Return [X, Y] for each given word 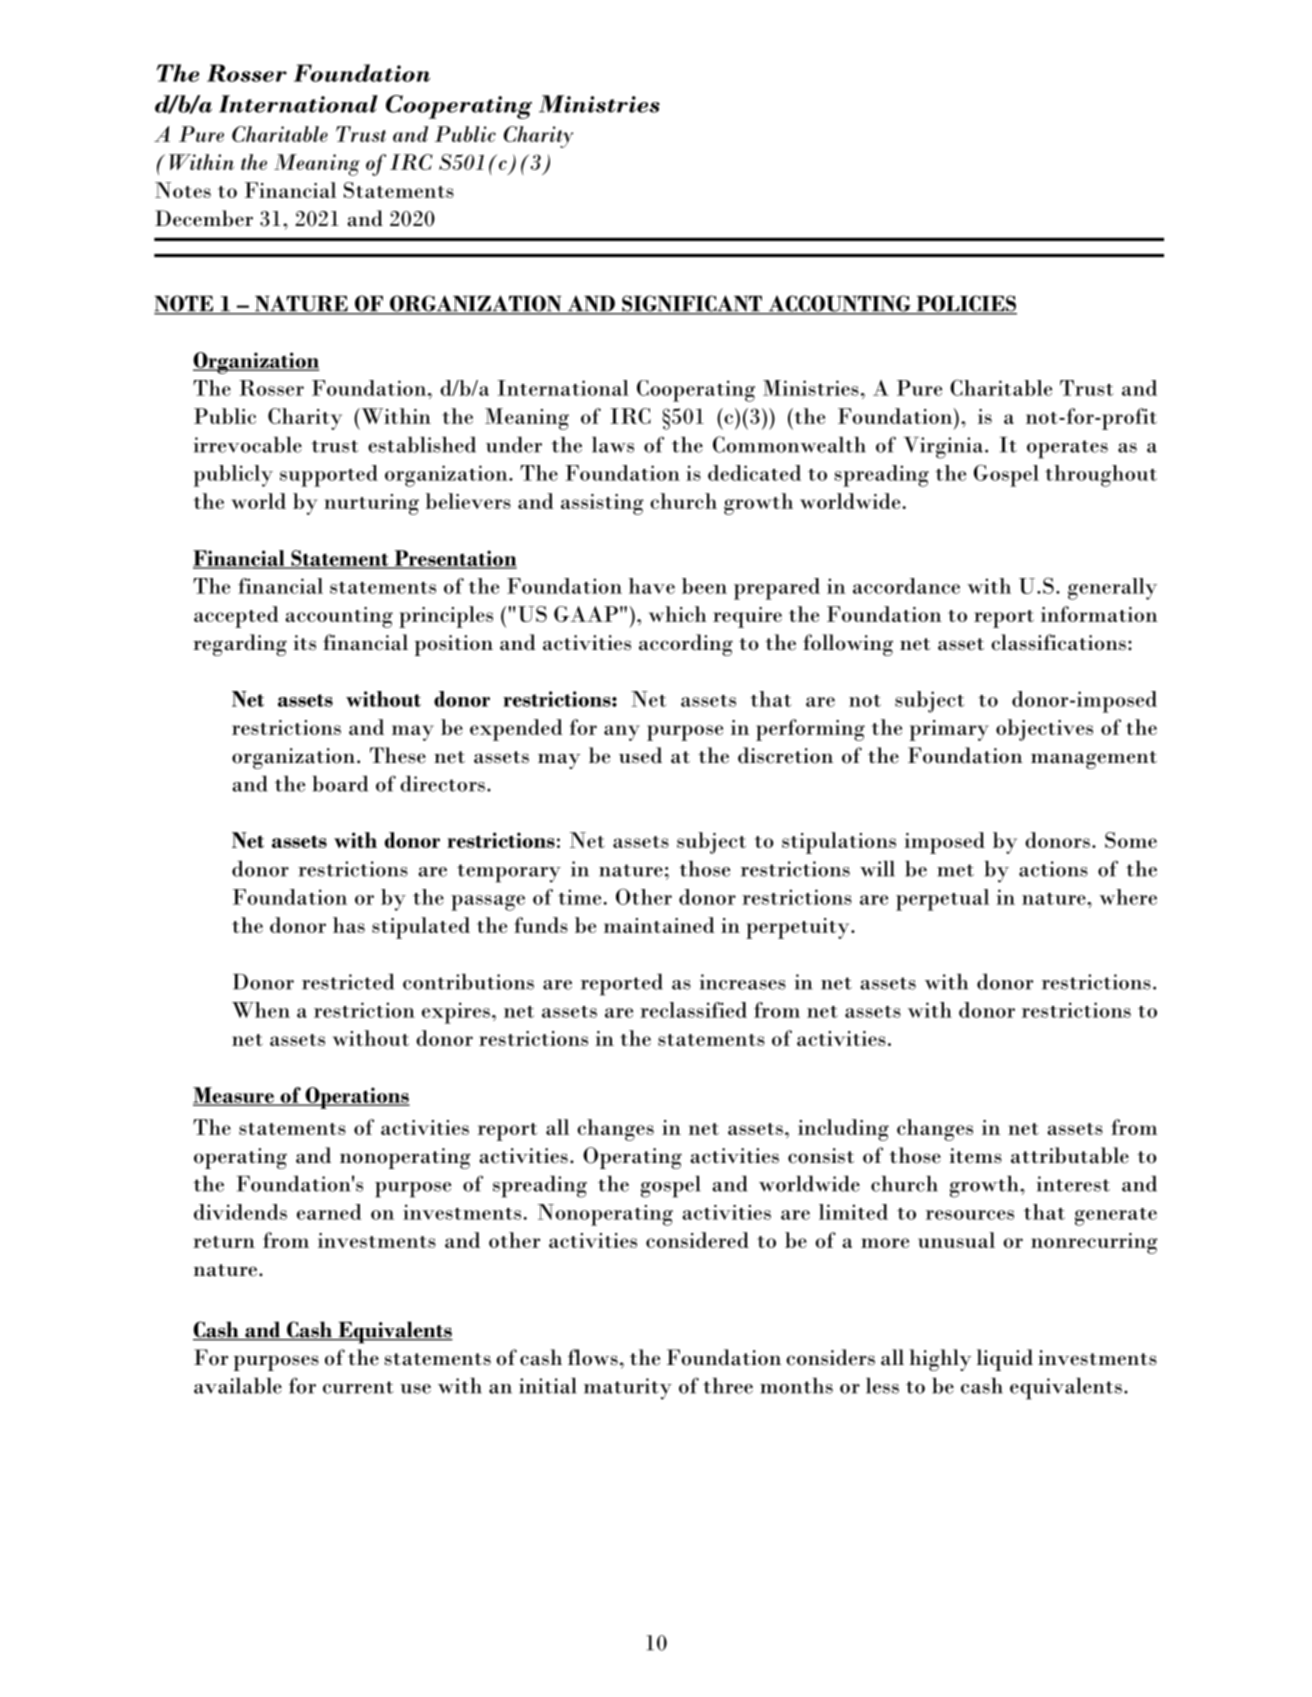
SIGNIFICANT [692, 304]
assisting [602, 504]
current [358, 1387]
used [640, 755]
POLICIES [965, 304]
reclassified [693, 1010]
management [1094, 760]
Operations [356, 1098]
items [975, 1156]
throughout [1101, 476]
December [204, 218]
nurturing [371, 504]
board [340, 783]
